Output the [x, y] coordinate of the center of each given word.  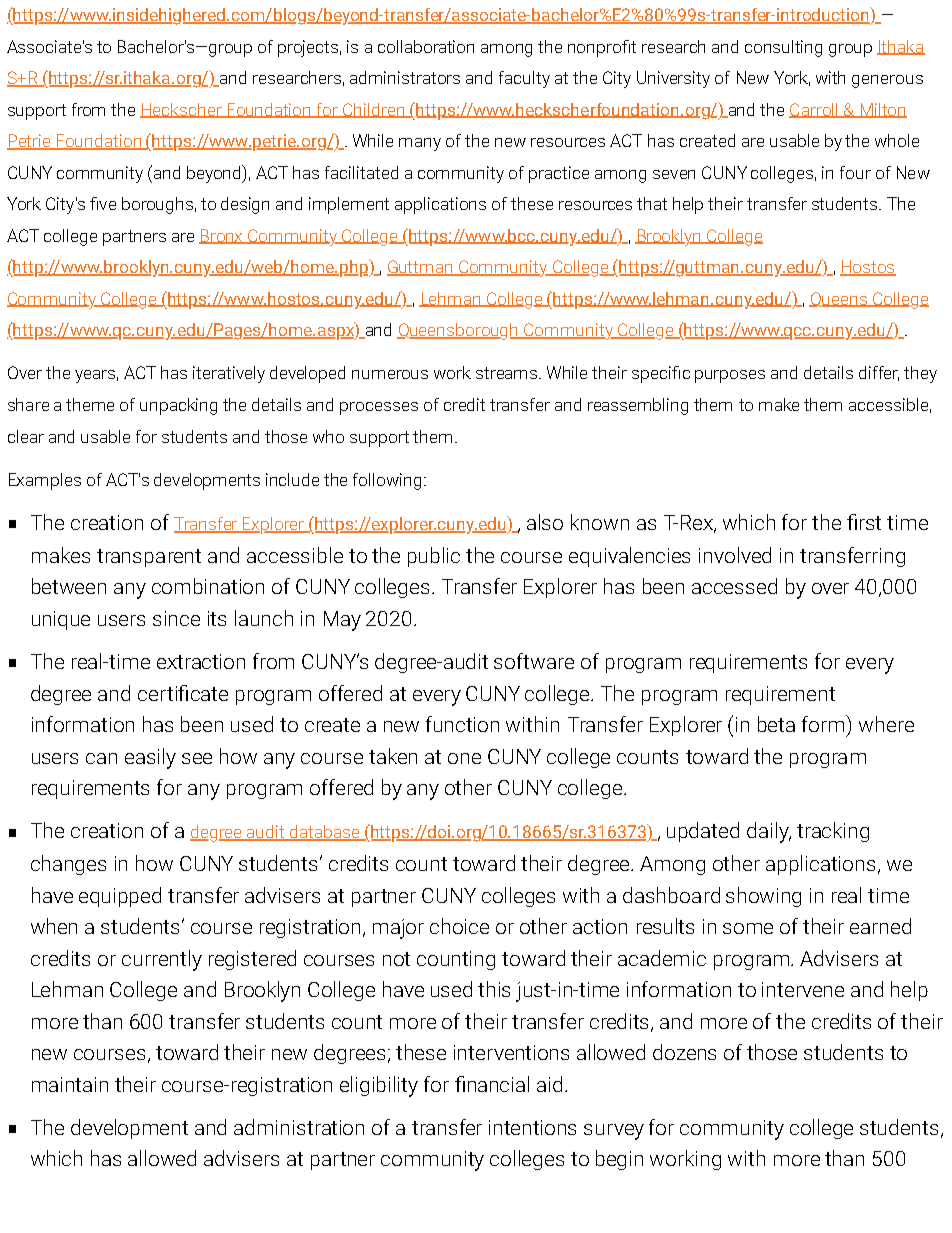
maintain [70, 1084]
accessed [734, 586]
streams [508, 373]
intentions [532, 1127]
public [434, 557]
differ [879, 373]
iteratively [229, 374]
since [176, 618]
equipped [120, 897]
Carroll [814, 110]
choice [459, 926]
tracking [833, 832]
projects [308, 48]
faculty [524, 79]
